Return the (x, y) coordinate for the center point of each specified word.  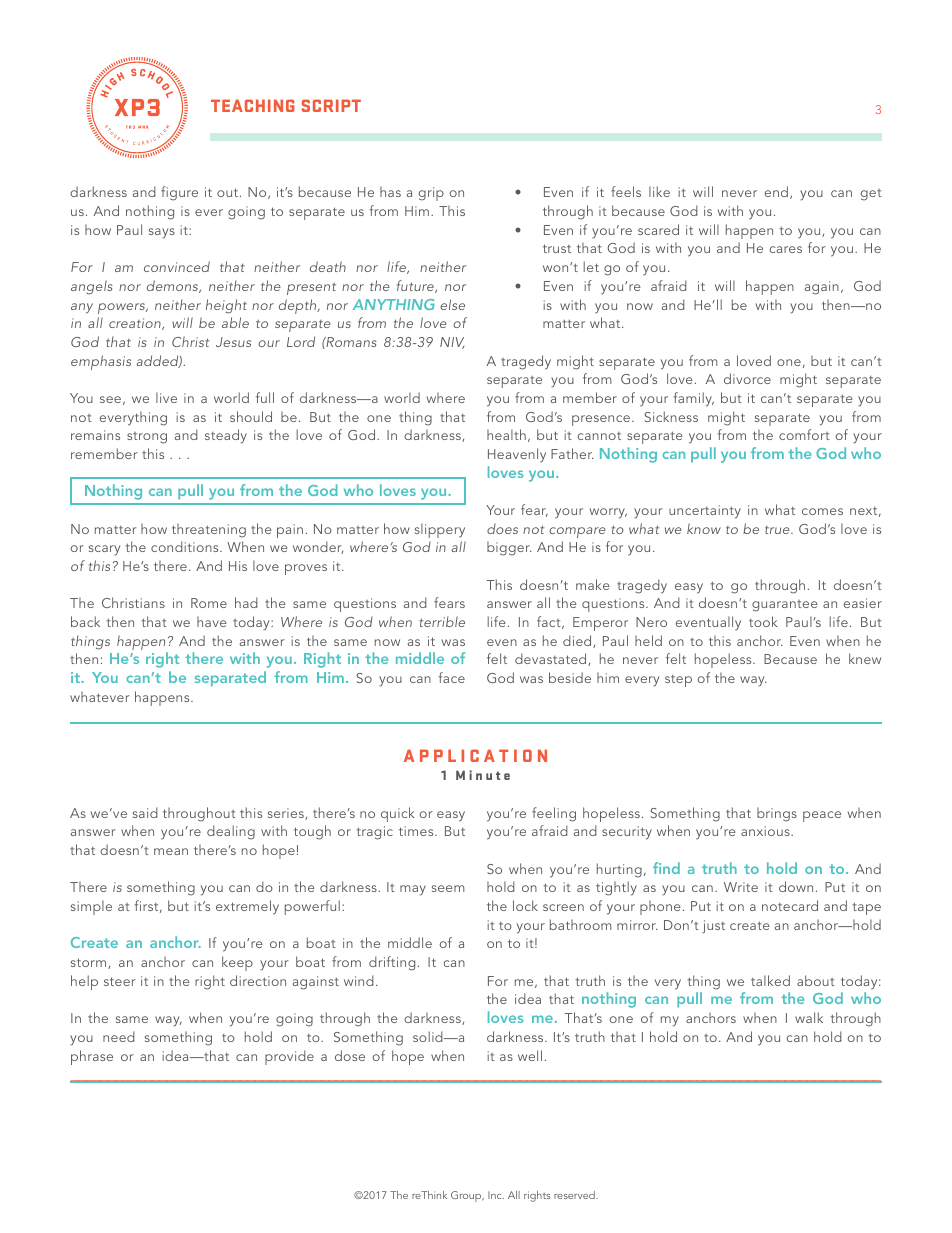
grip (431, 194)
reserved (575, 1195)
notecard (790, 905)
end (776, 191)
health (506, 434)
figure (179, 193)
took (763, 621)
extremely (247, 907)
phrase (92, 1057)
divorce (747, 378)
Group (467, 1196)
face (451, 677)
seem (448, 888)
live (166, 397)
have (212, 622)
